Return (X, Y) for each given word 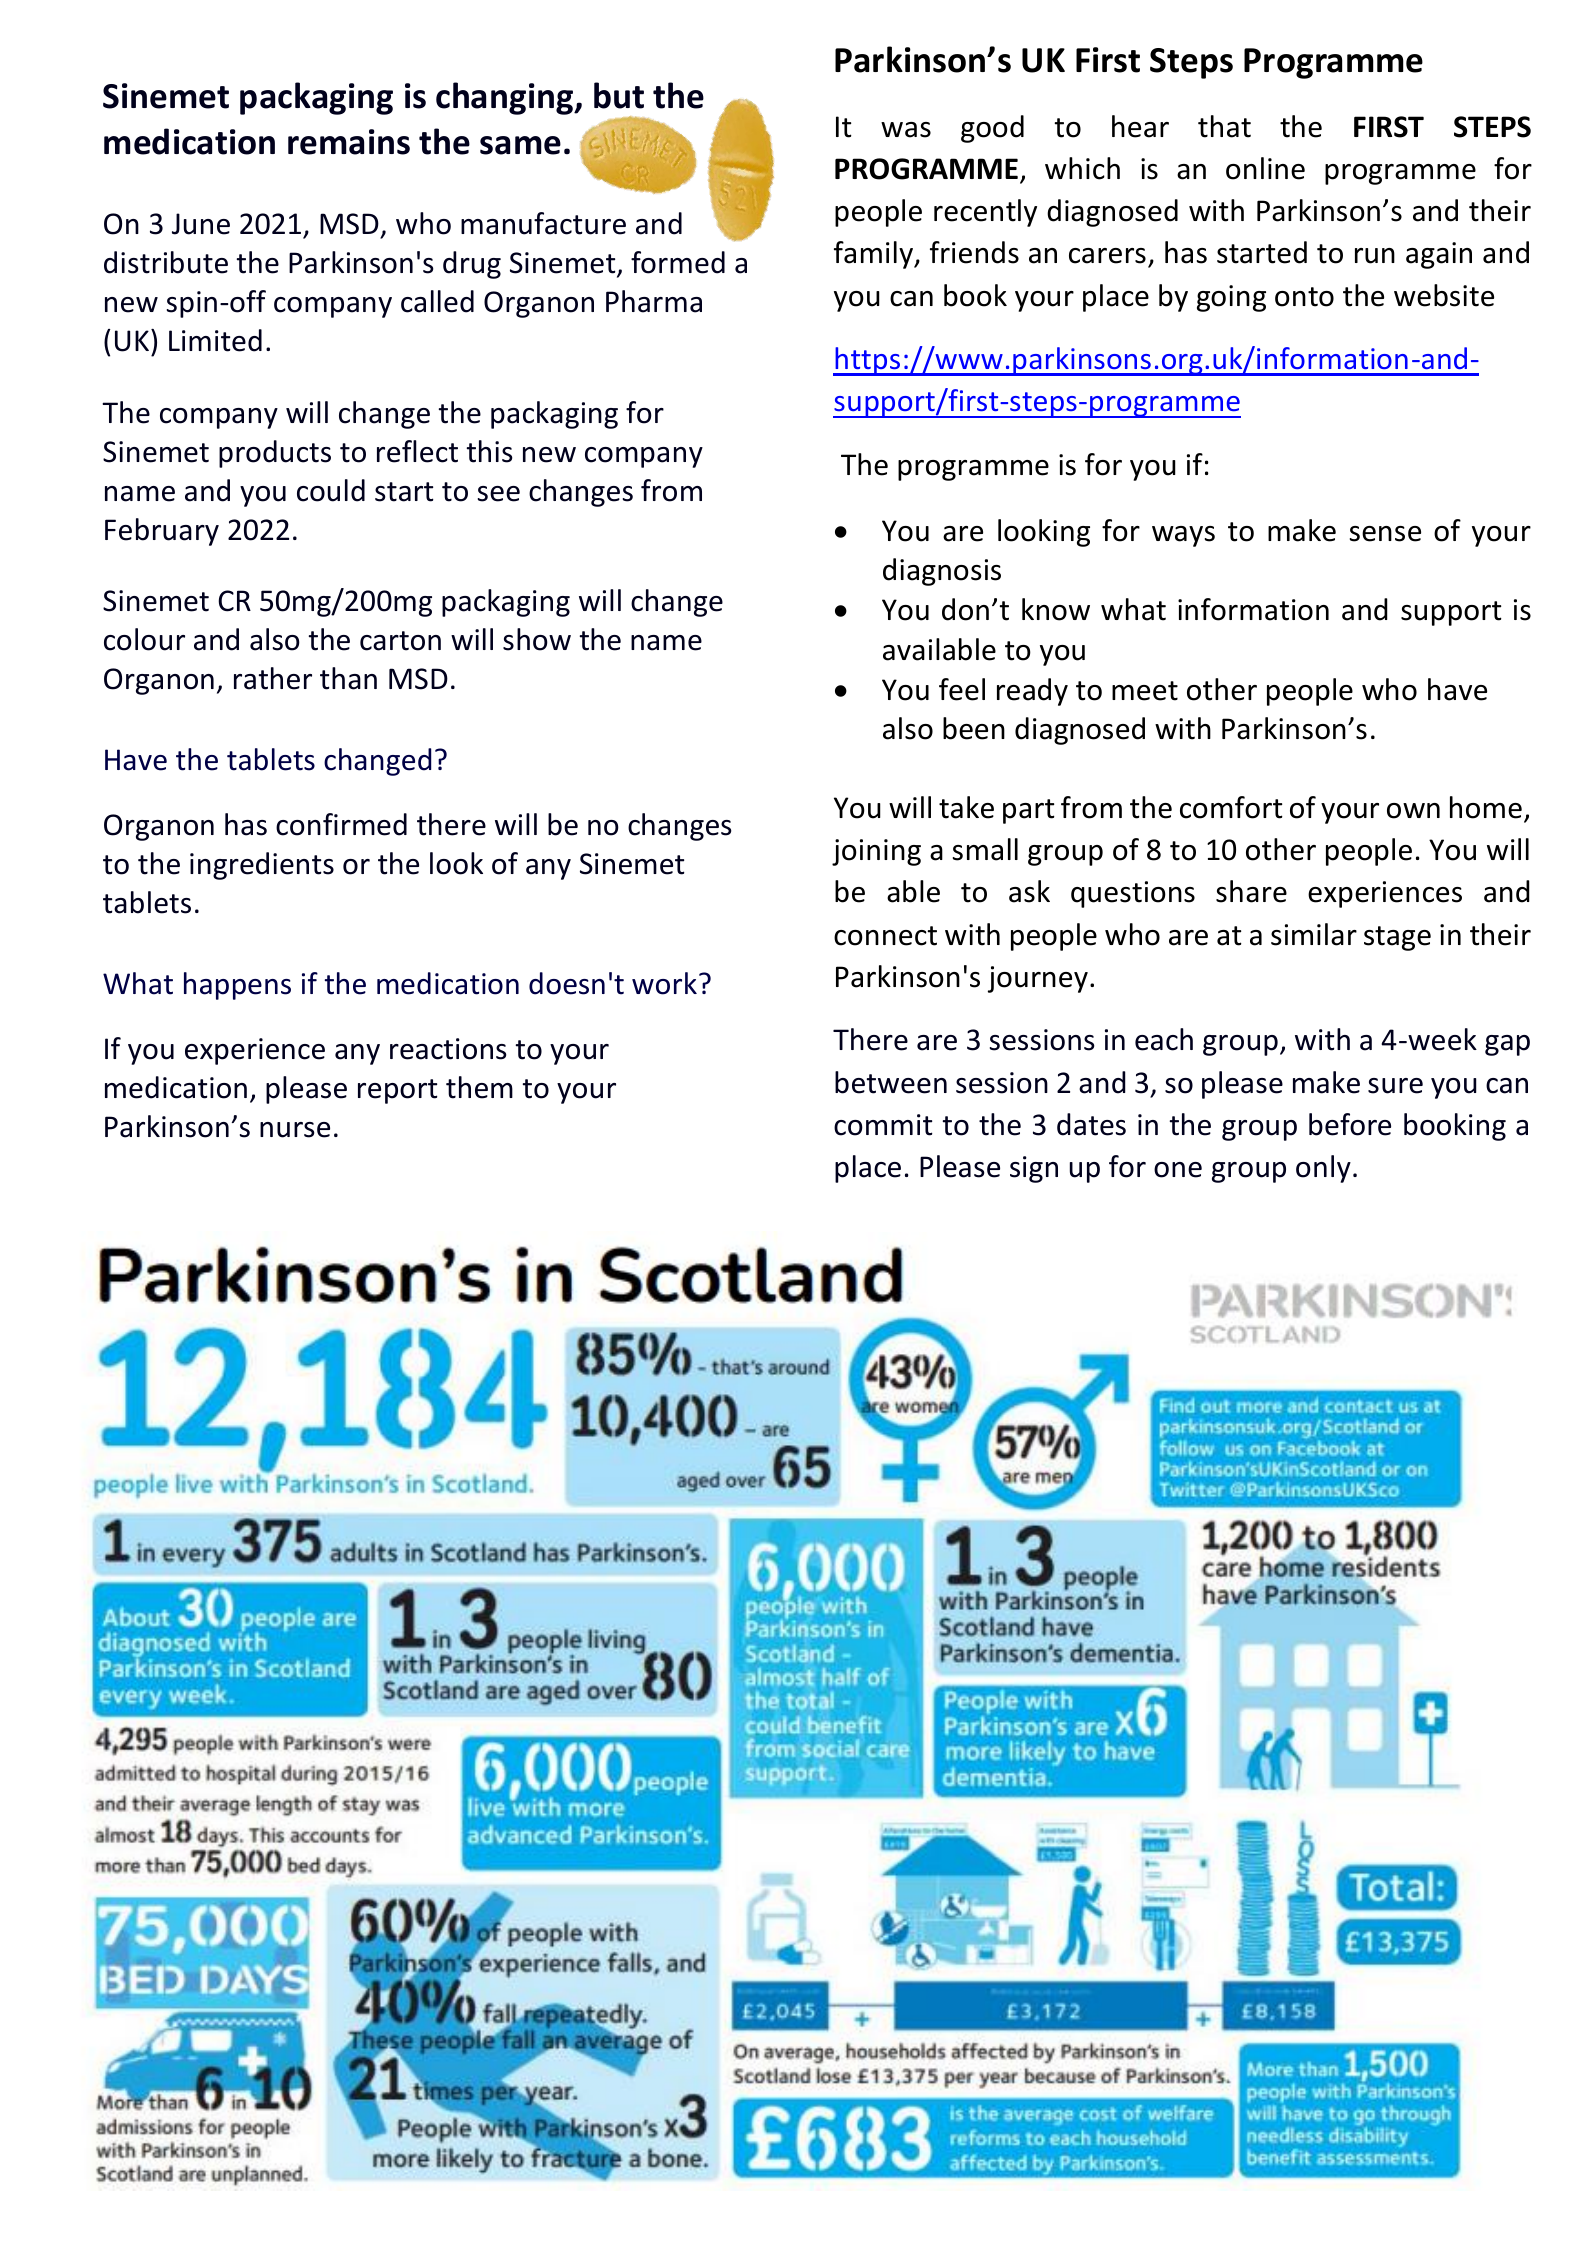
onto (1304, 297)
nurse (295, 1130)
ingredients (262, 866)
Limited (215, 340)
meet (1145, 691)
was (906, 130)
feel (962, 689)
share (1251, 891)
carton (400, 641)
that (1224, 126)
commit (883, 1125)
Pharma (654, 301)
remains (349, 142)
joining (876, 852)
